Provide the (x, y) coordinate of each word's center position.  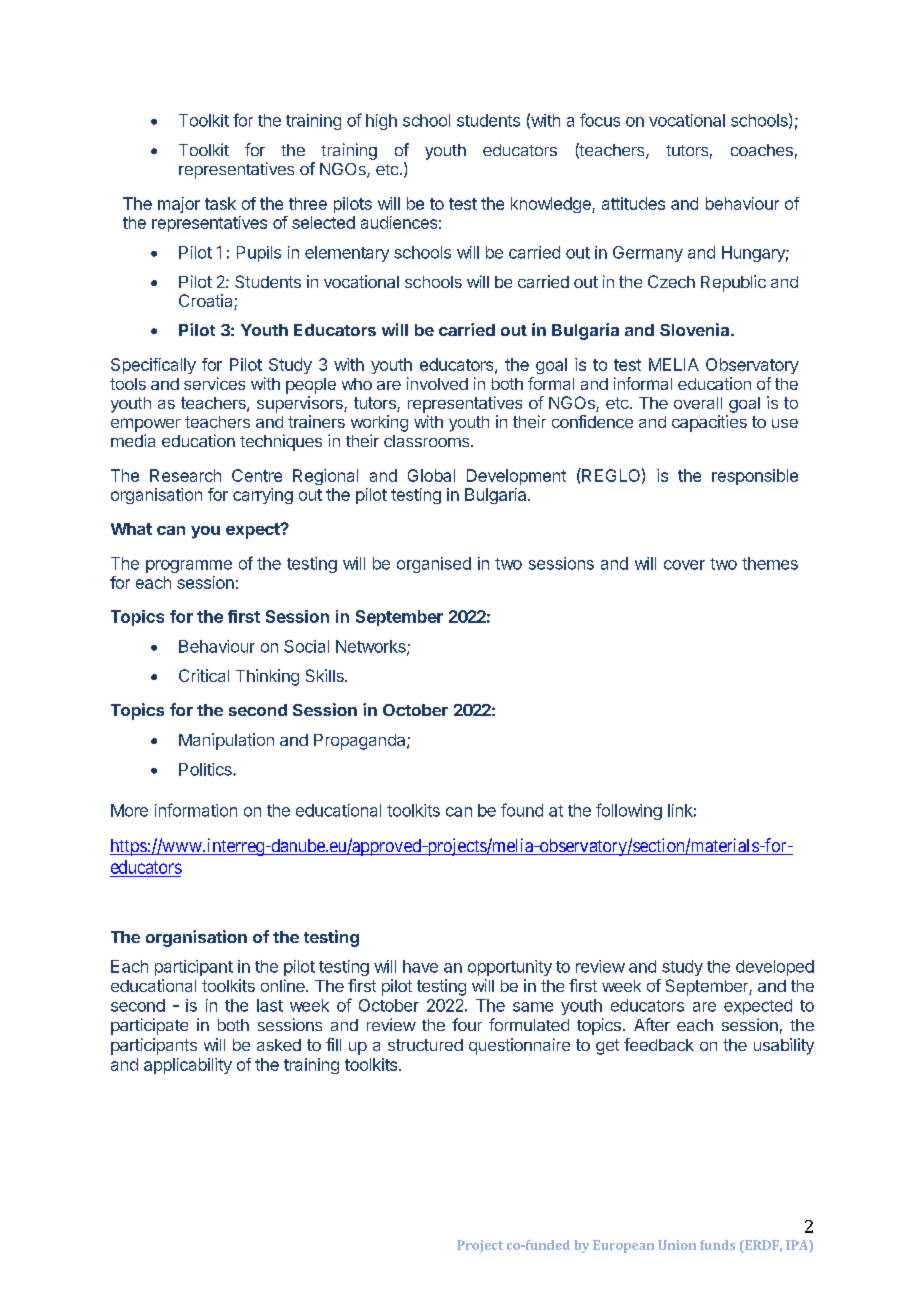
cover (684, 565)
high (381, 122)
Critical (204, 675)
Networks (372, 647)
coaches (762, 150)
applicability (188, 1066)
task (220, 203)
